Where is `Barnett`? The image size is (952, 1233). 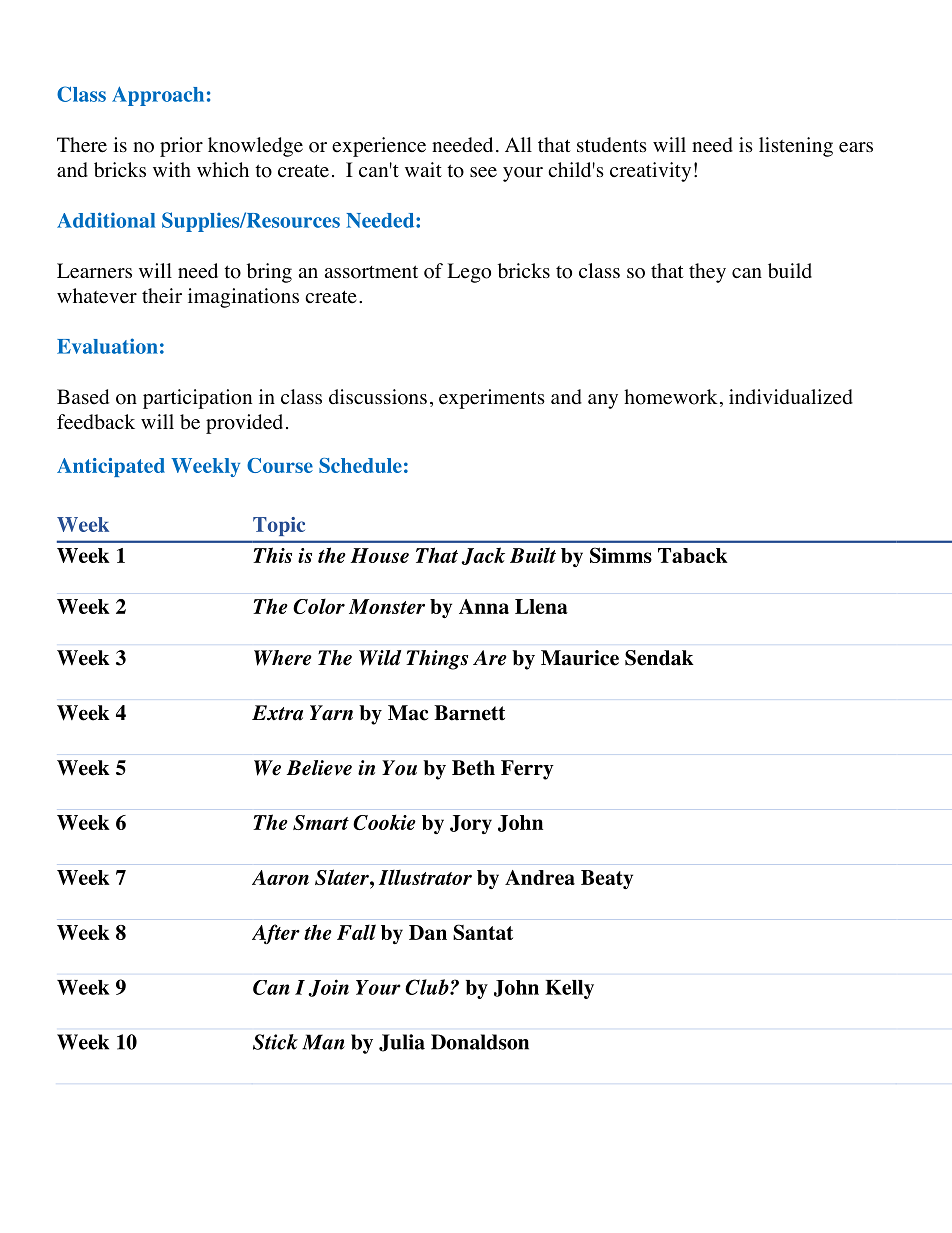 Barnett is located at coordinates (469, 713).
